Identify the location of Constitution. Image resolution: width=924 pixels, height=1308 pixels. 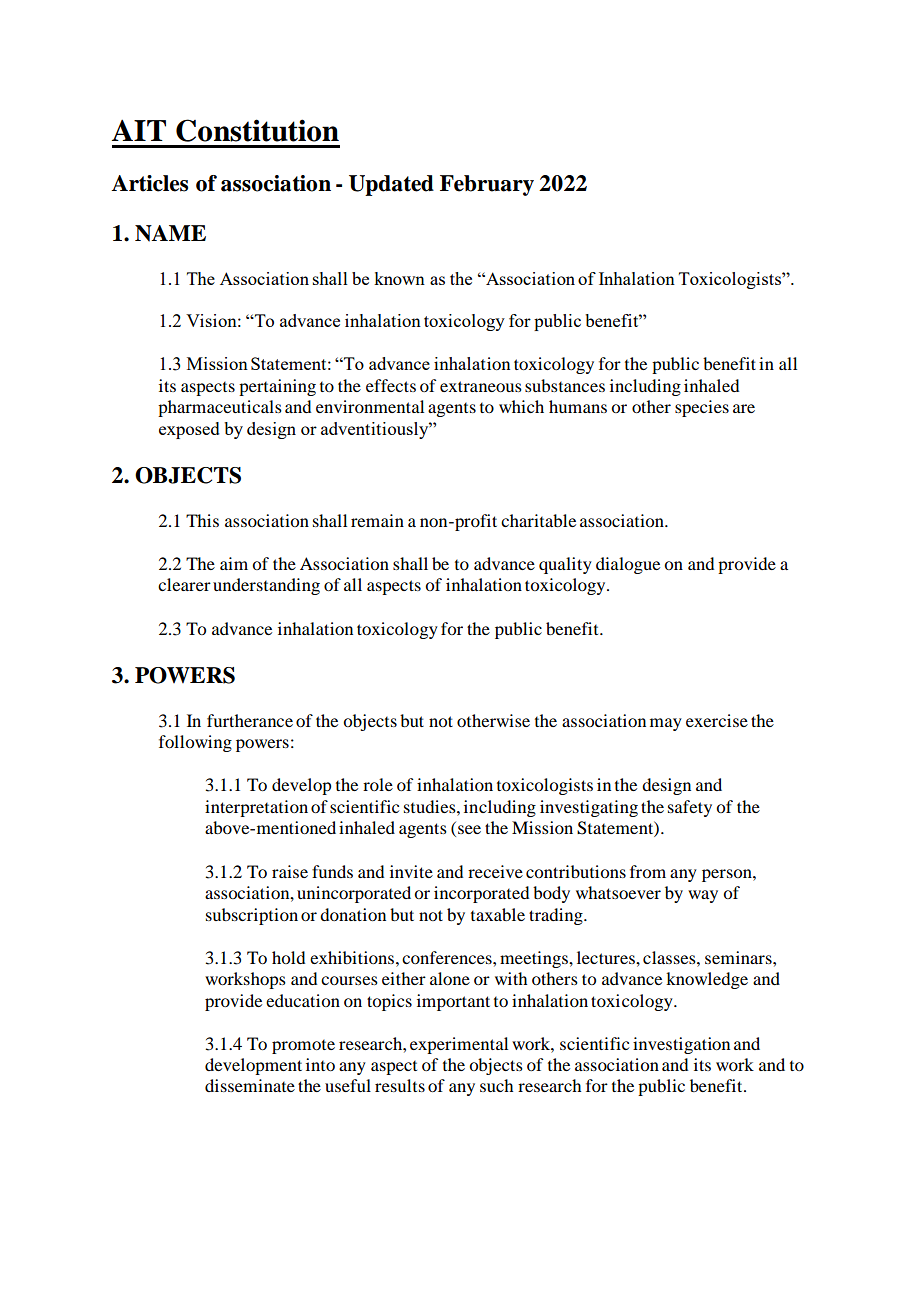
(257, 130).
